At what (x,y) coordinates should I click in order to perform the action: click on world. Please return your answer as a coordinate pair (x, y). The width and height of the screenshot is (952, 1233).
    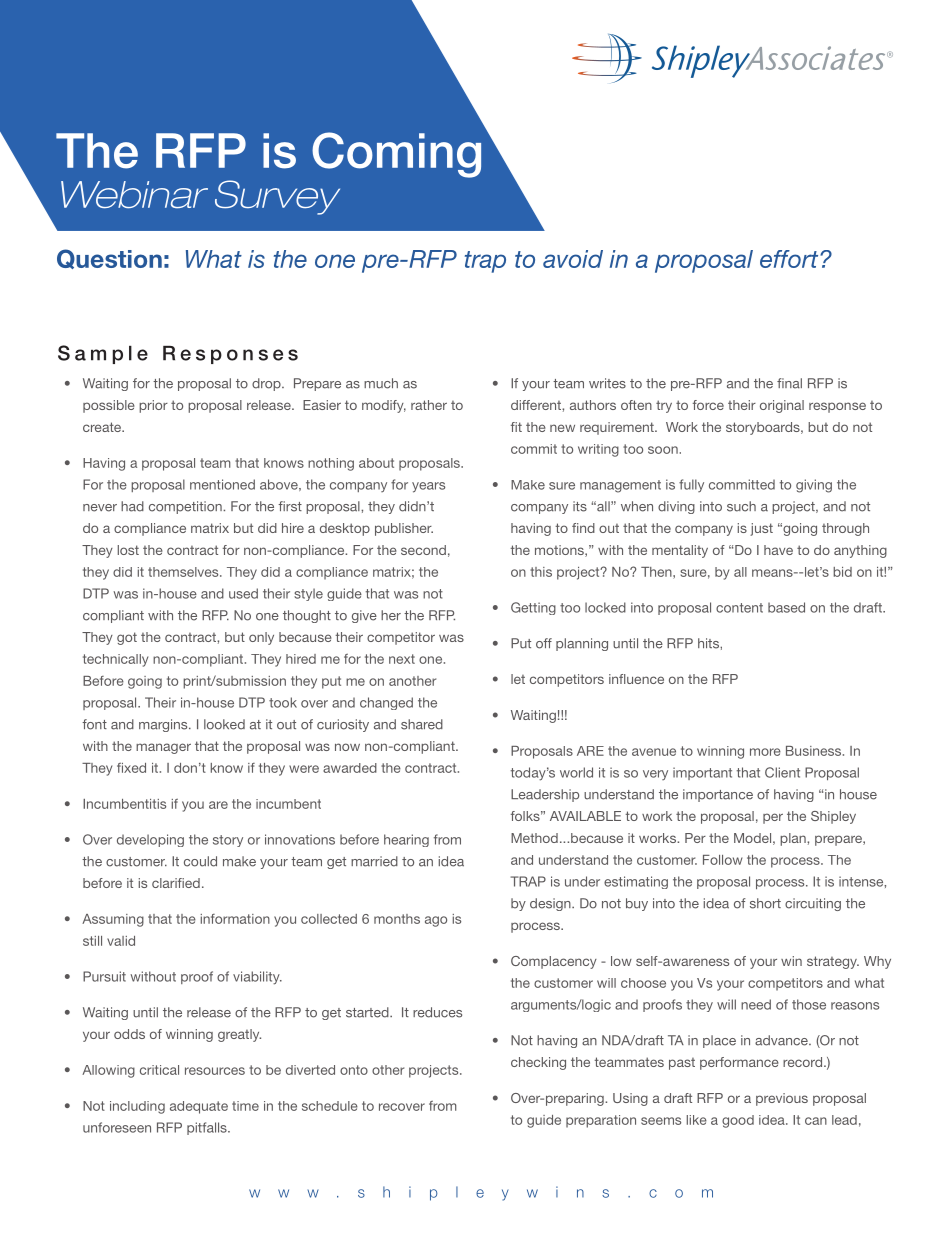
    Looking at the image, I should click on (576, 772).
